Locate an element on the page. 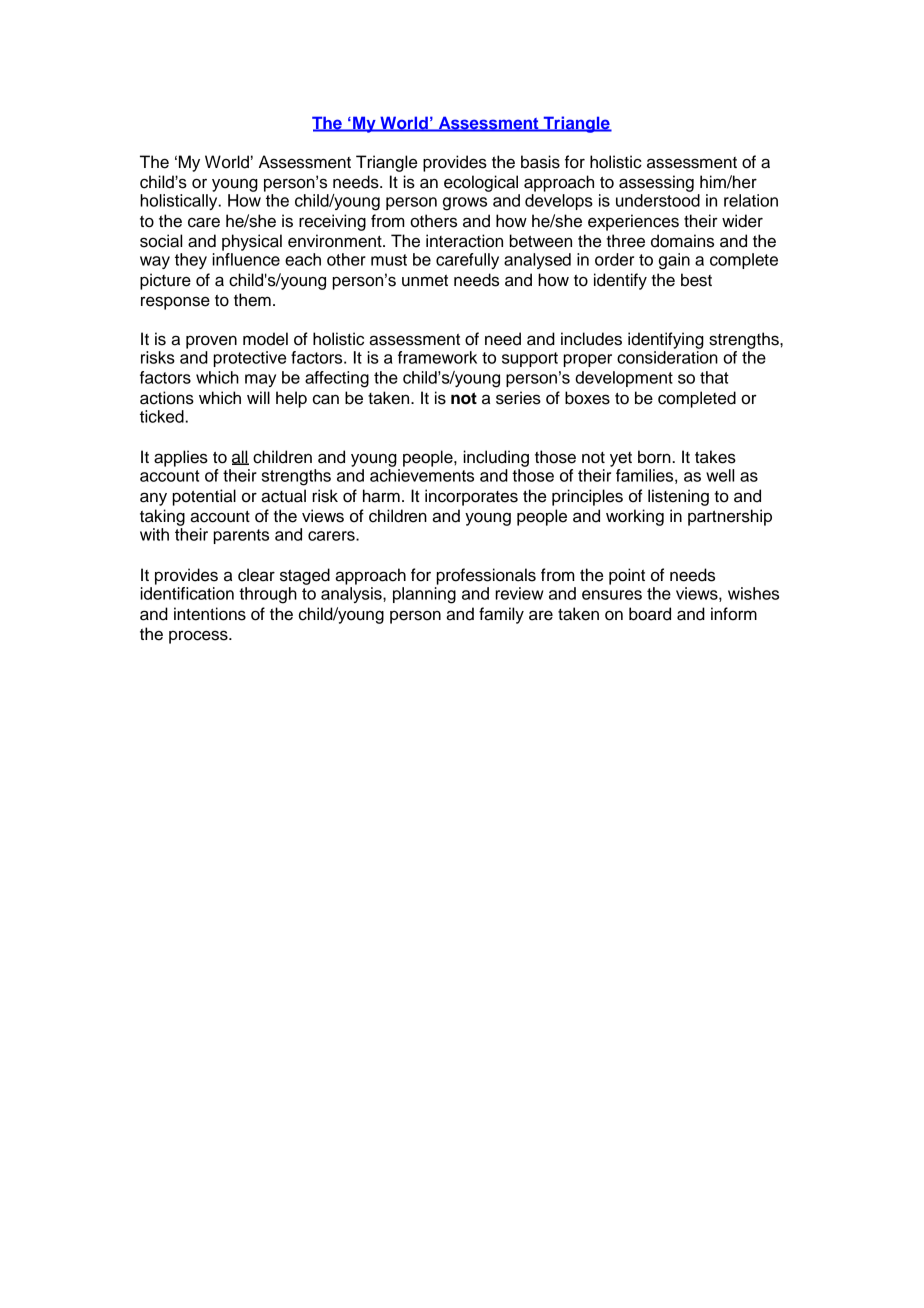 The height and width of the image is (1308, 924). intentions is located at coordinates (210, 614).
